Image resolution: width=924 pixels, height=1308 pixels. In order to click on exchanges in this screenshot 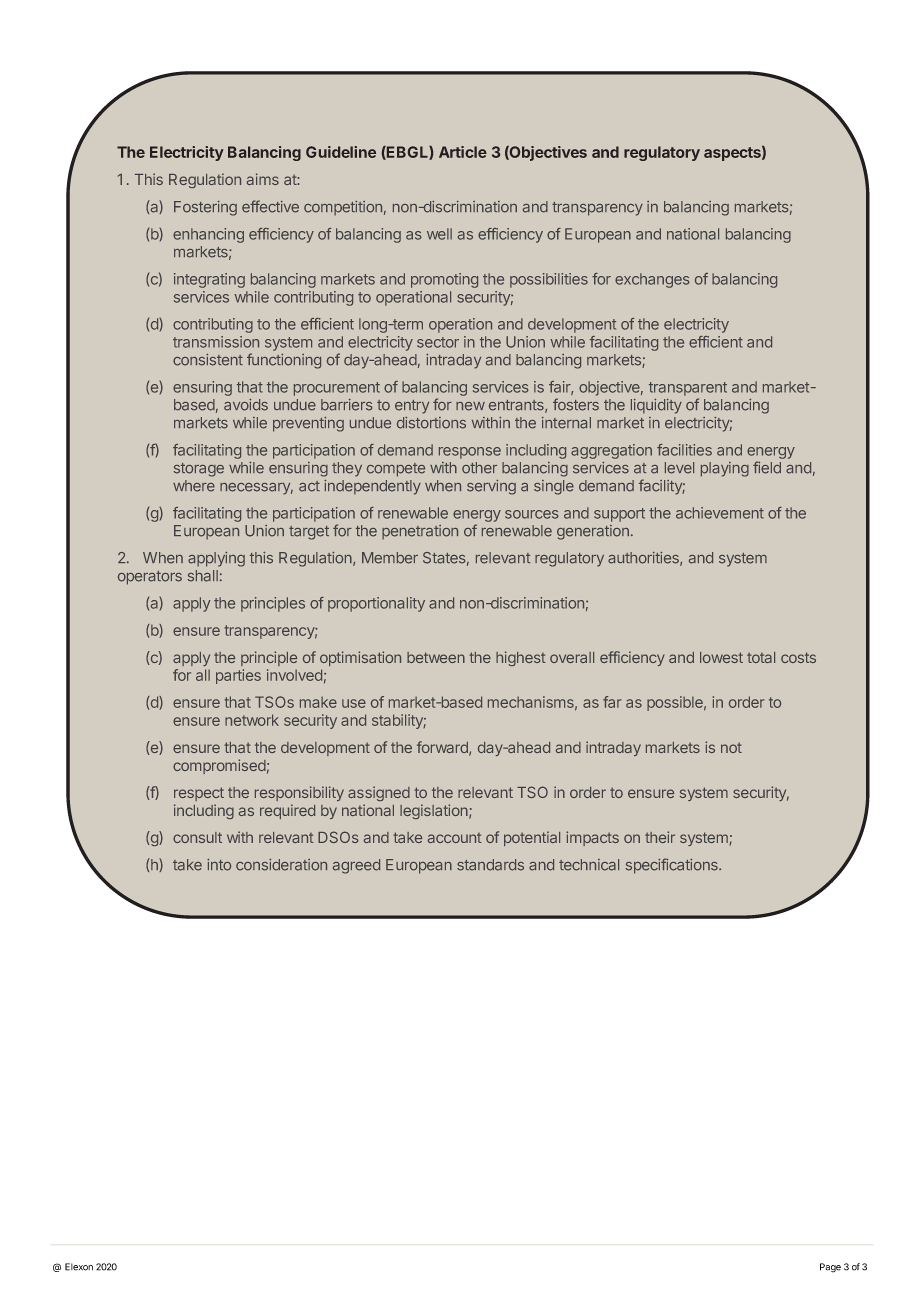, I will do `click(652, 280)`.
